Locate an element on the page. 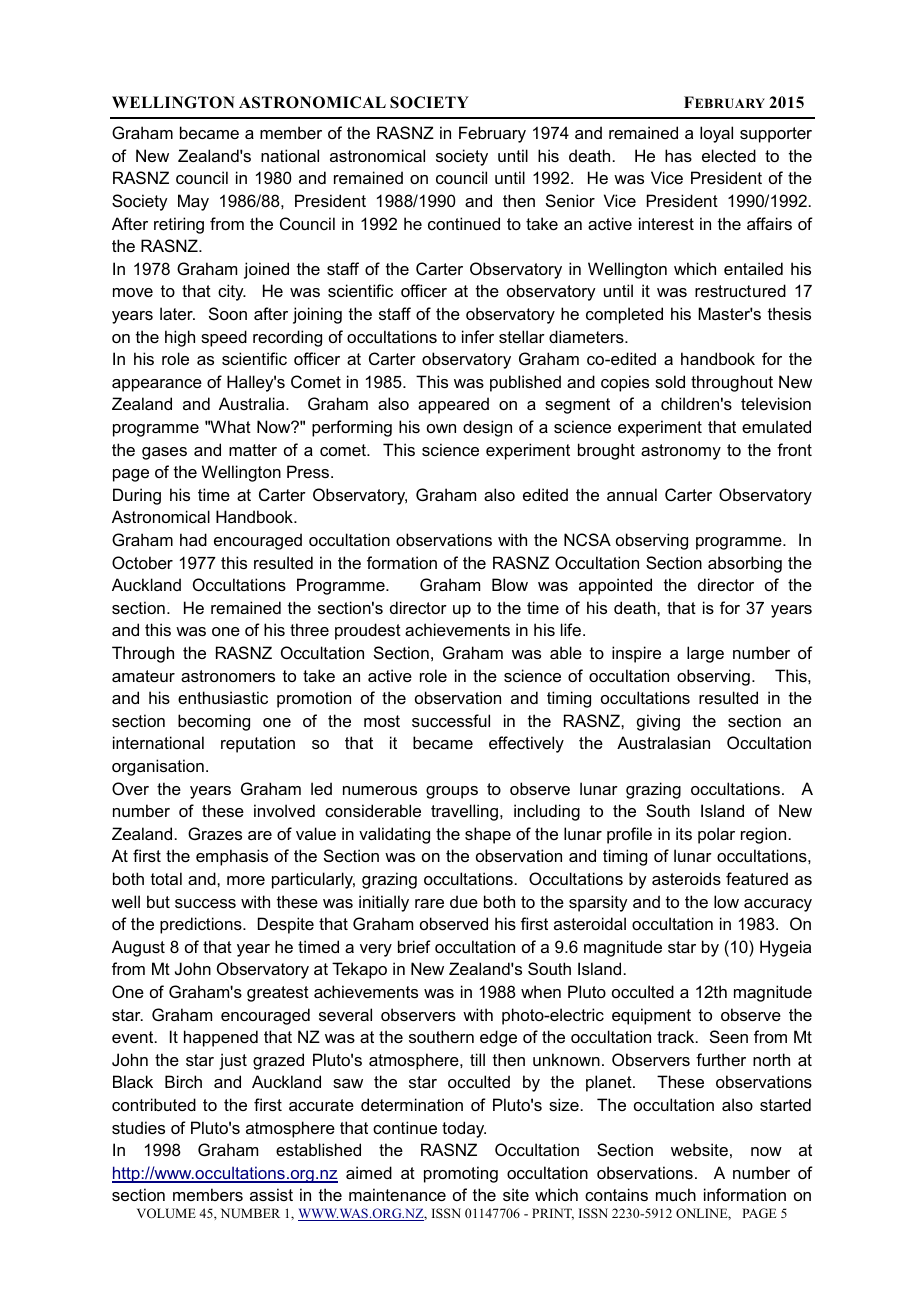 The height and width of the document is (1308, 924). brief is located at coordinates (414, 946).
